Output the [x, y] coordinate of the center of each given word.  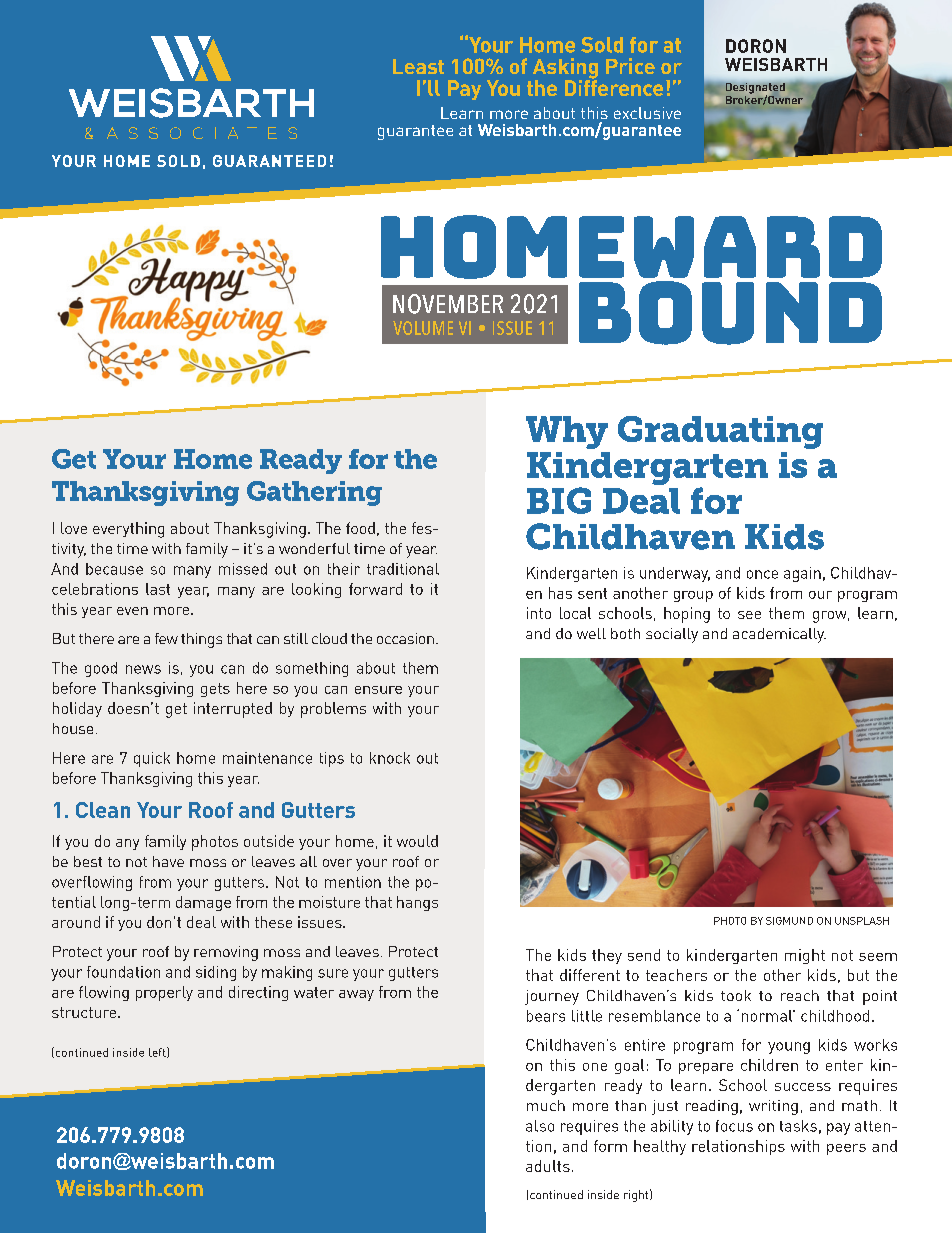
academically [779, 635]
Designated [755, 89]
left [158, 1052]
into [539, 613]
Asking [565, 69]
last [158, 589]
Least [418, 66]
